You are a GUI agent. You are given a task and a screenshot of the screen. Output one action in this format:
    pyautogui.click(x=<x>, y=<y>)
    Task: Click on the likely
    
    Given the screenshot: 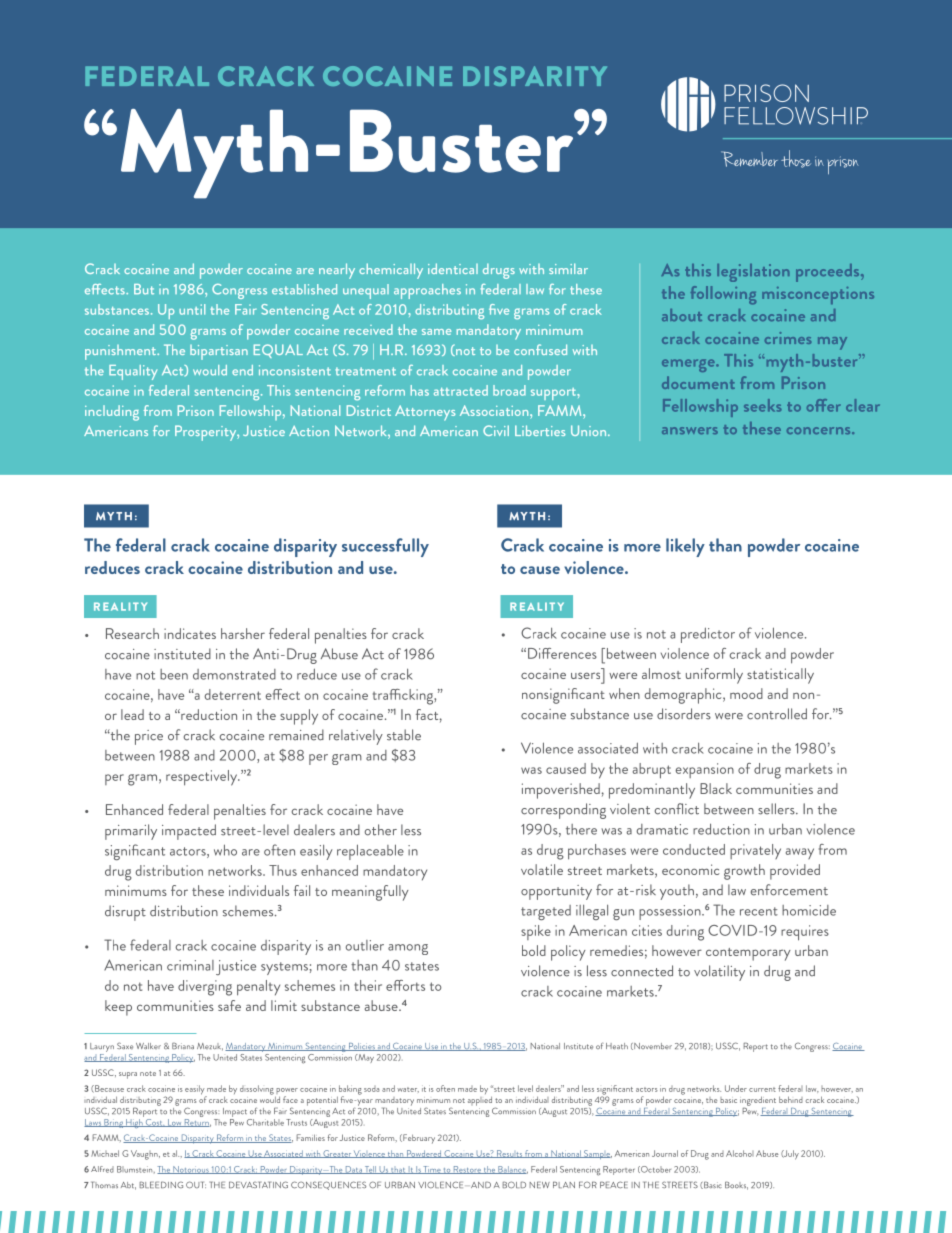 What is the action you would take?
    pyautogui.click(x=685, y=547)
